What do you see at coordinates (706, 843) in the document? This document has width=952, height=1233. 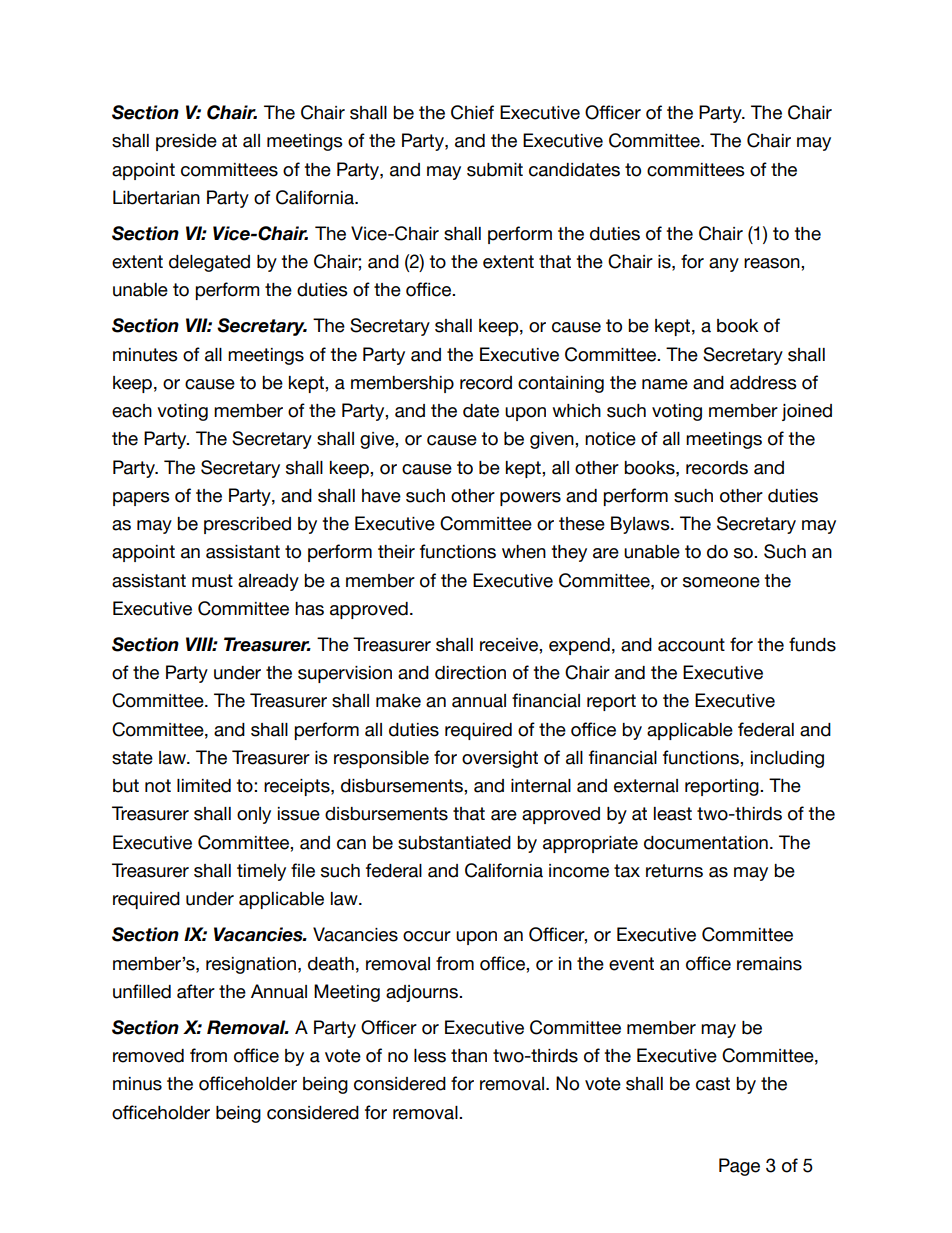 I see `documentation` at bounding box center [706, 843].
